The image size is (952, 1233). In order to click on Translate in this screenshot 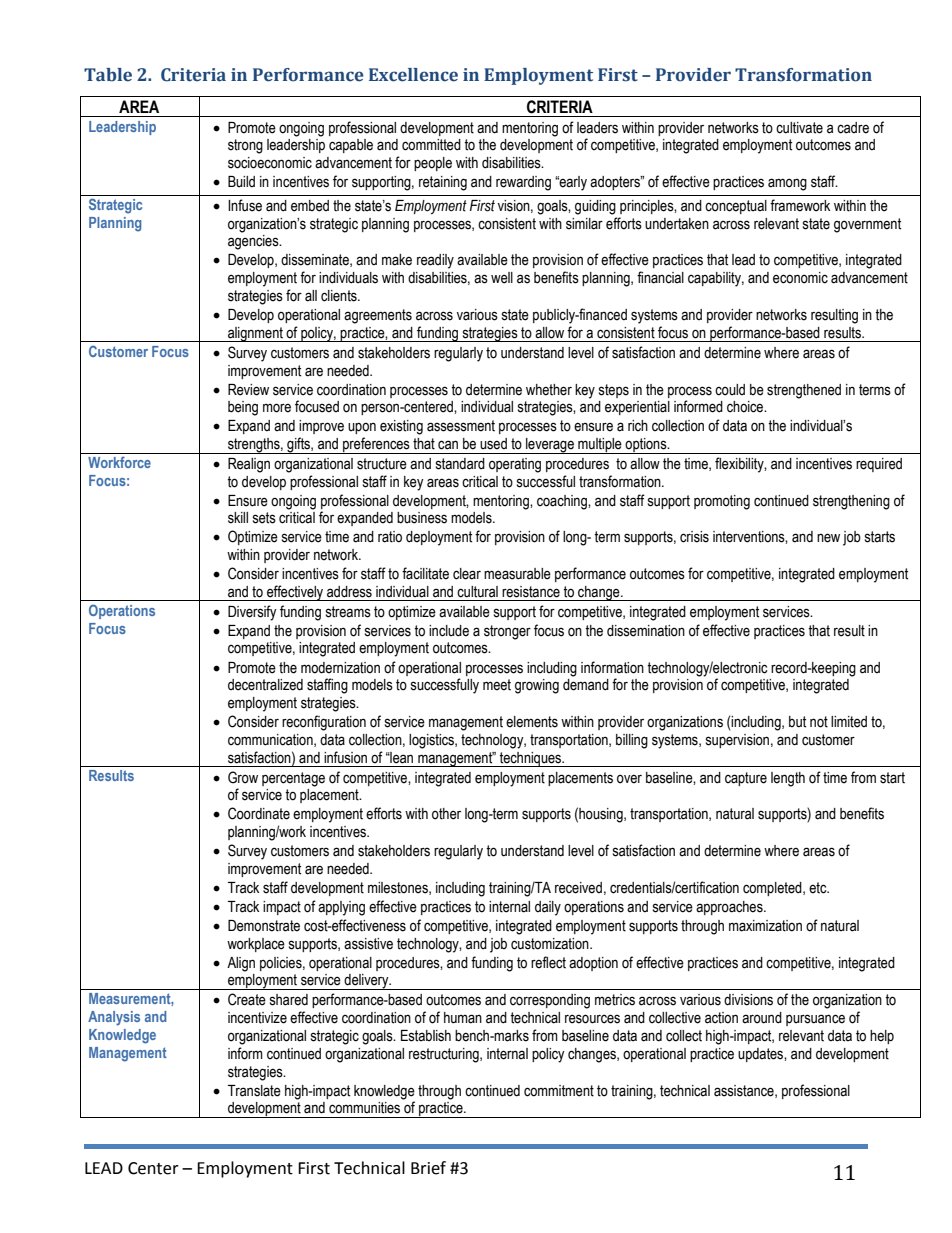, I will do `click(254, 1091)`.
